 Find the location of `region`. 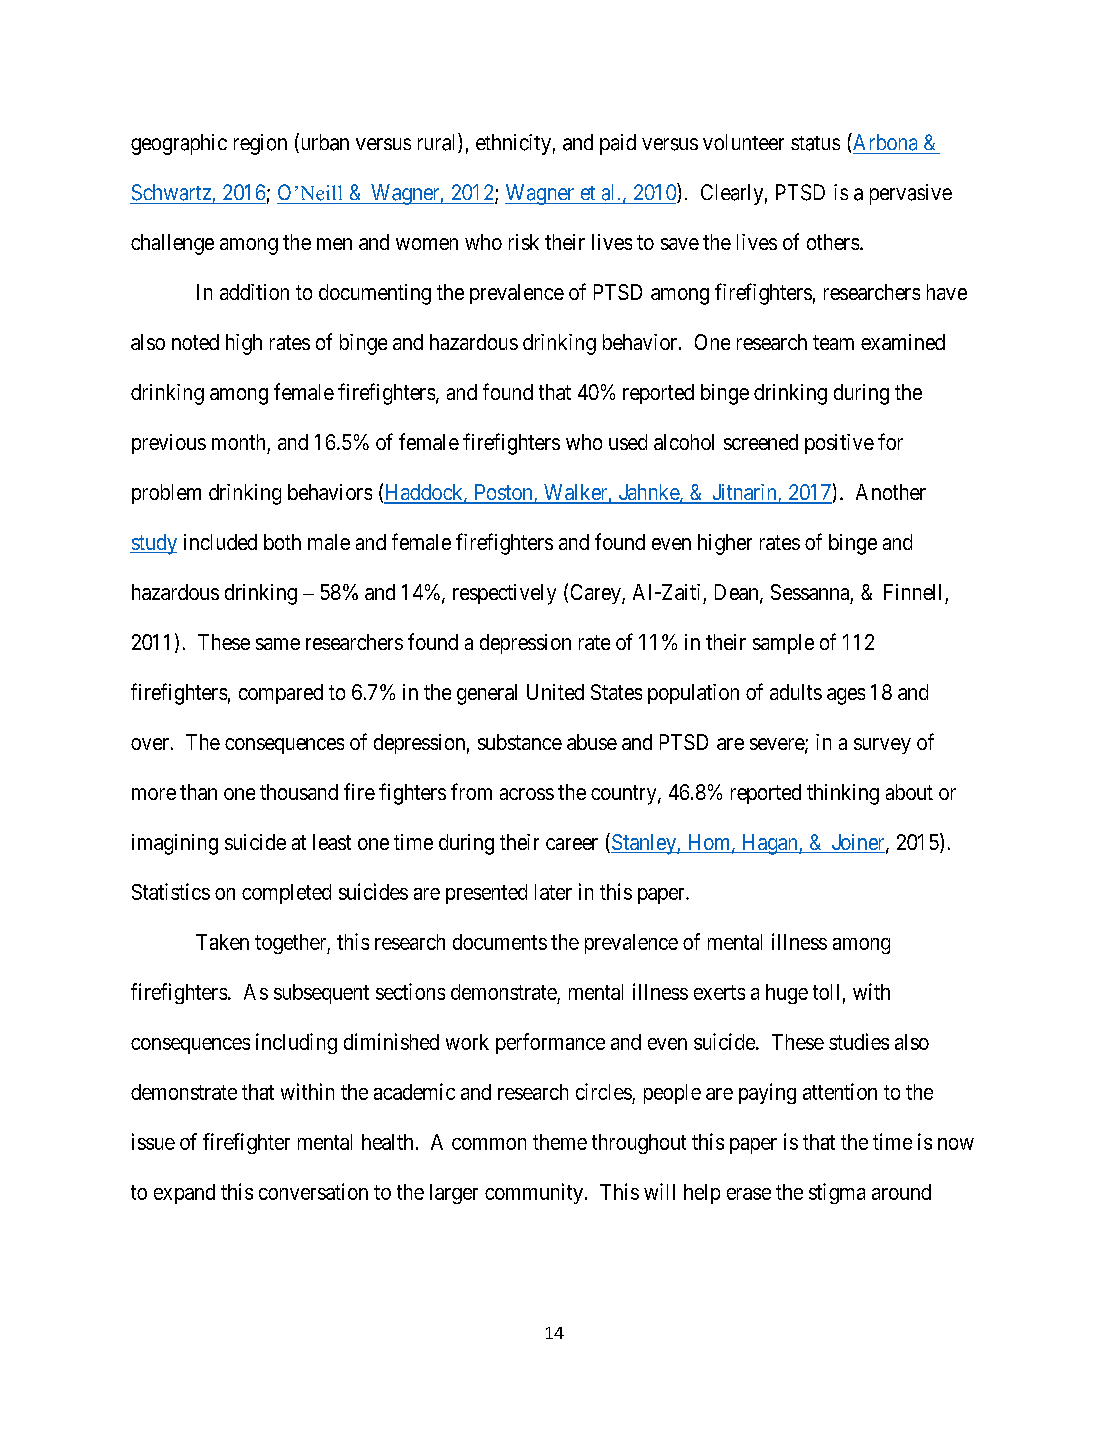

region is located at coordinates (260, 144).
